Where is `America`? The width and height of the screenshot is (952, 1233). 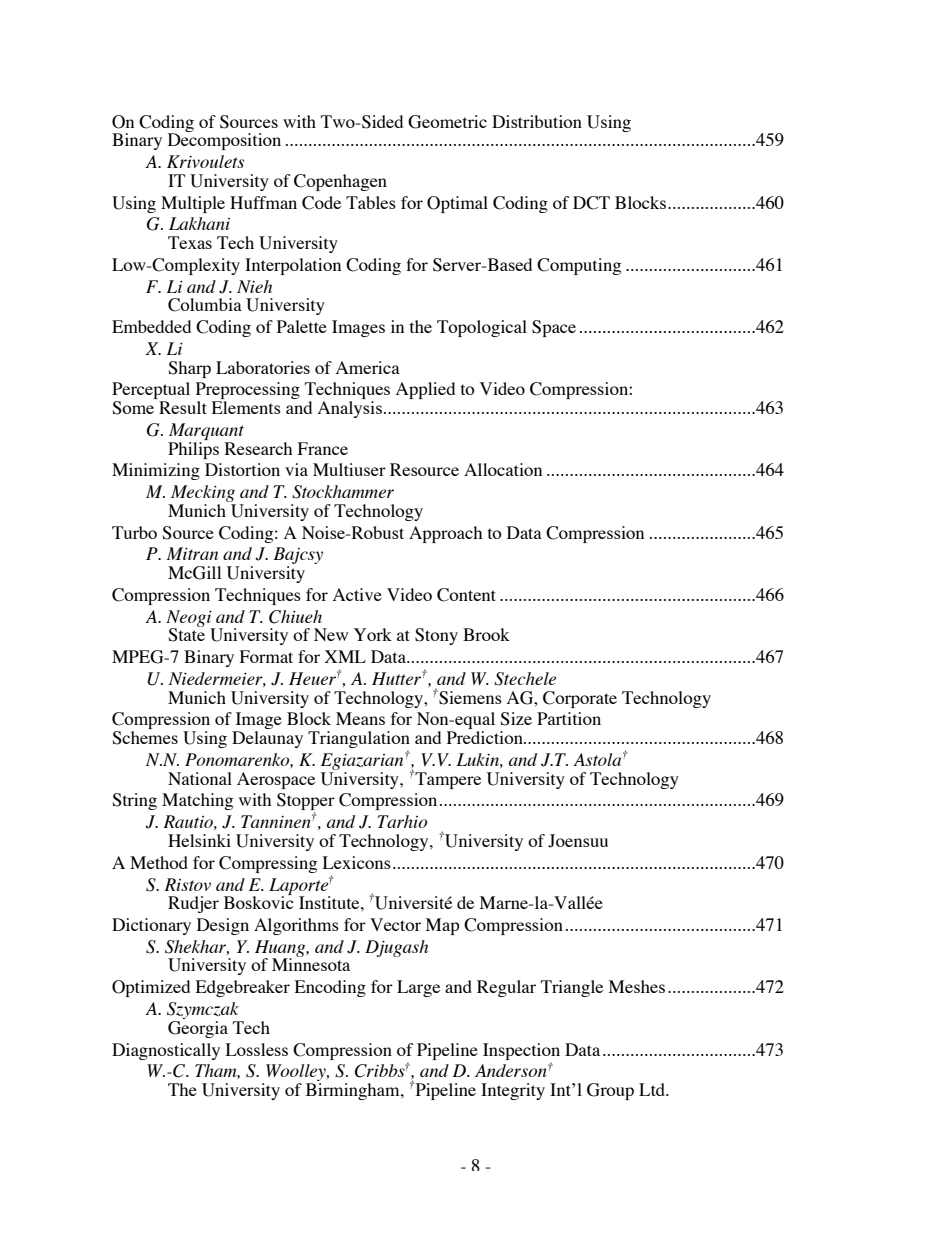
America is located at coordinates (368, 367).
